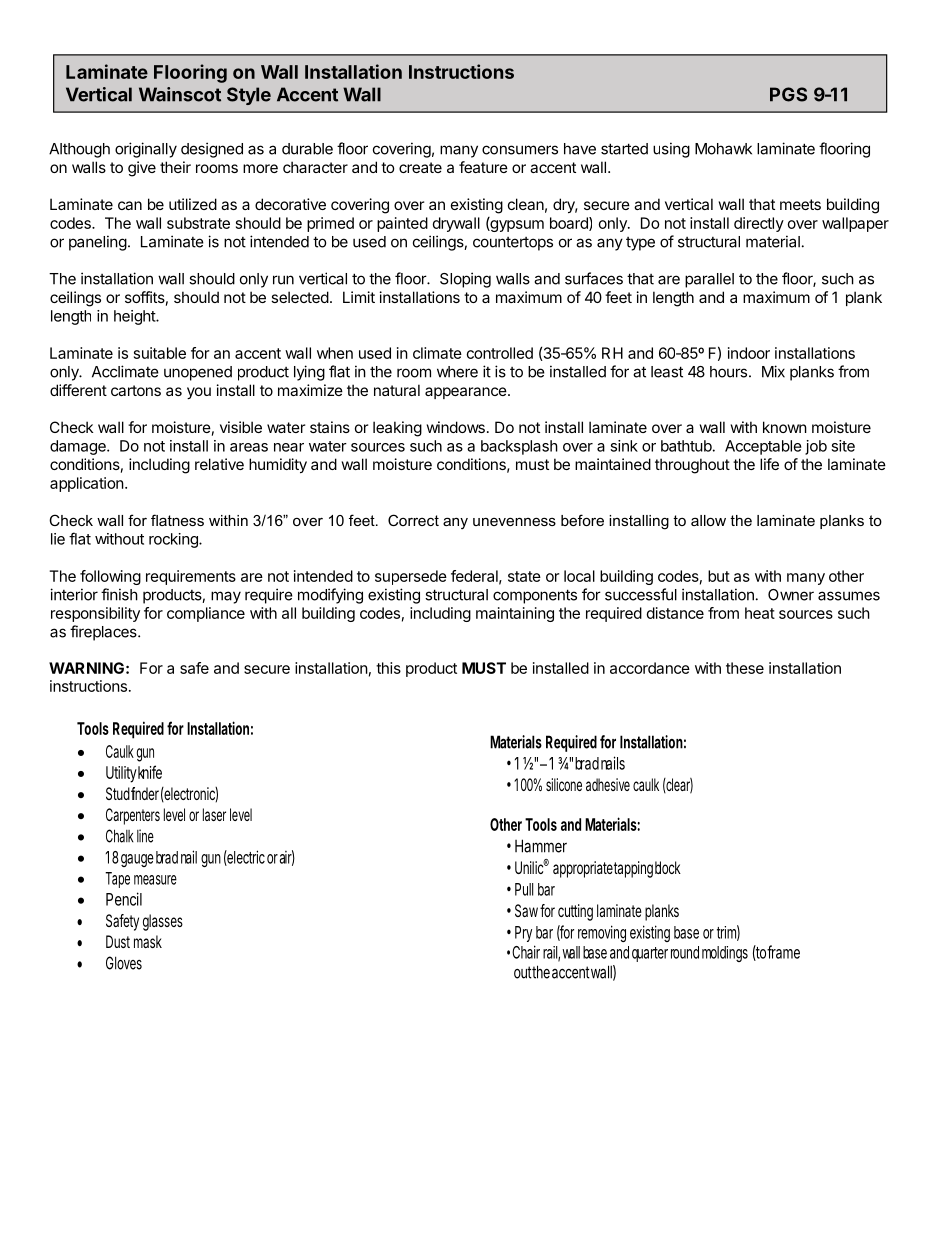 The height and width of the document is (1233, 952). What do you see at coordinates (523, 934) in the document?
I see `Pry` at bounding box center [523, 934].
